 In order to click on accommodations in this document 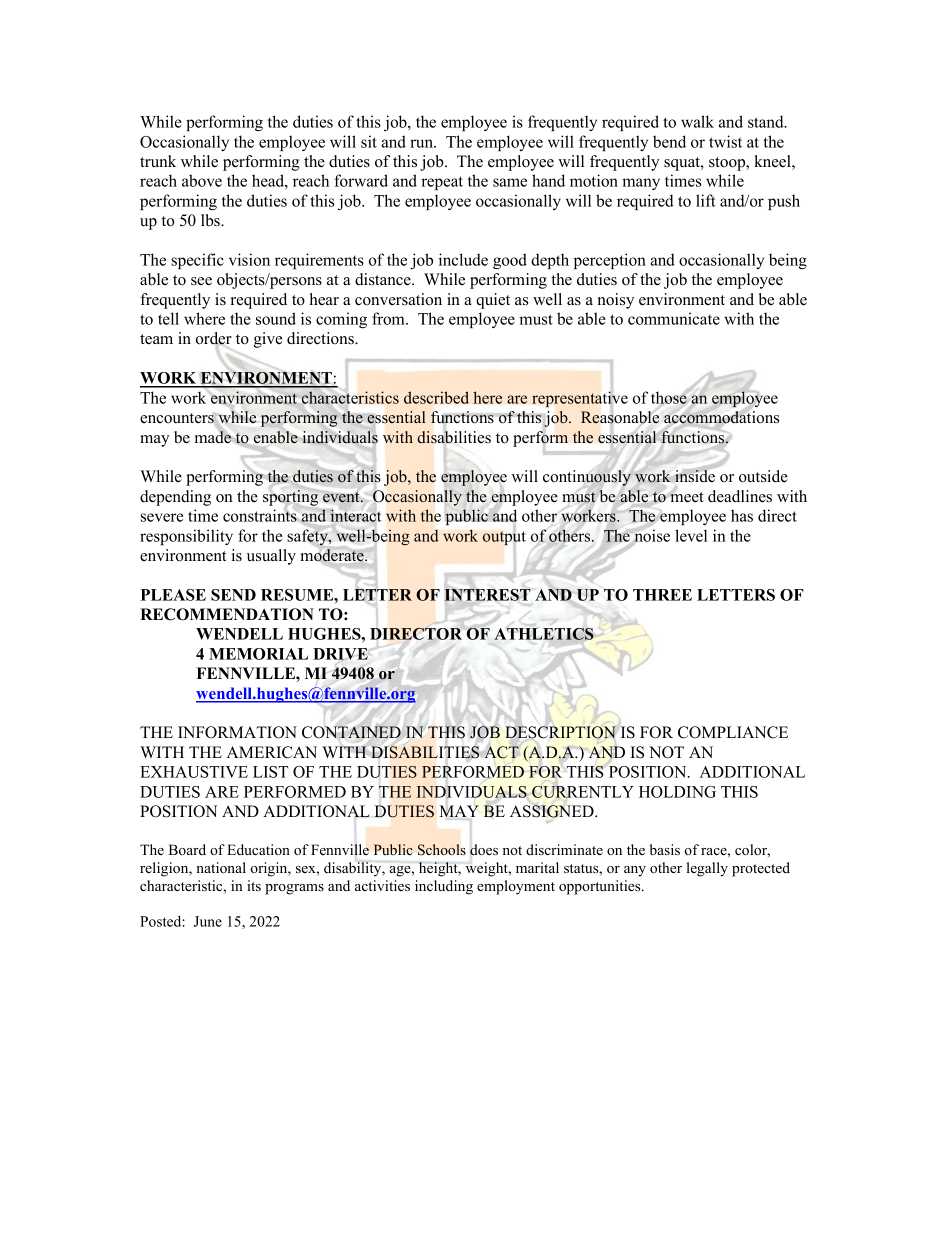, I will do `click(721, 417)`.
